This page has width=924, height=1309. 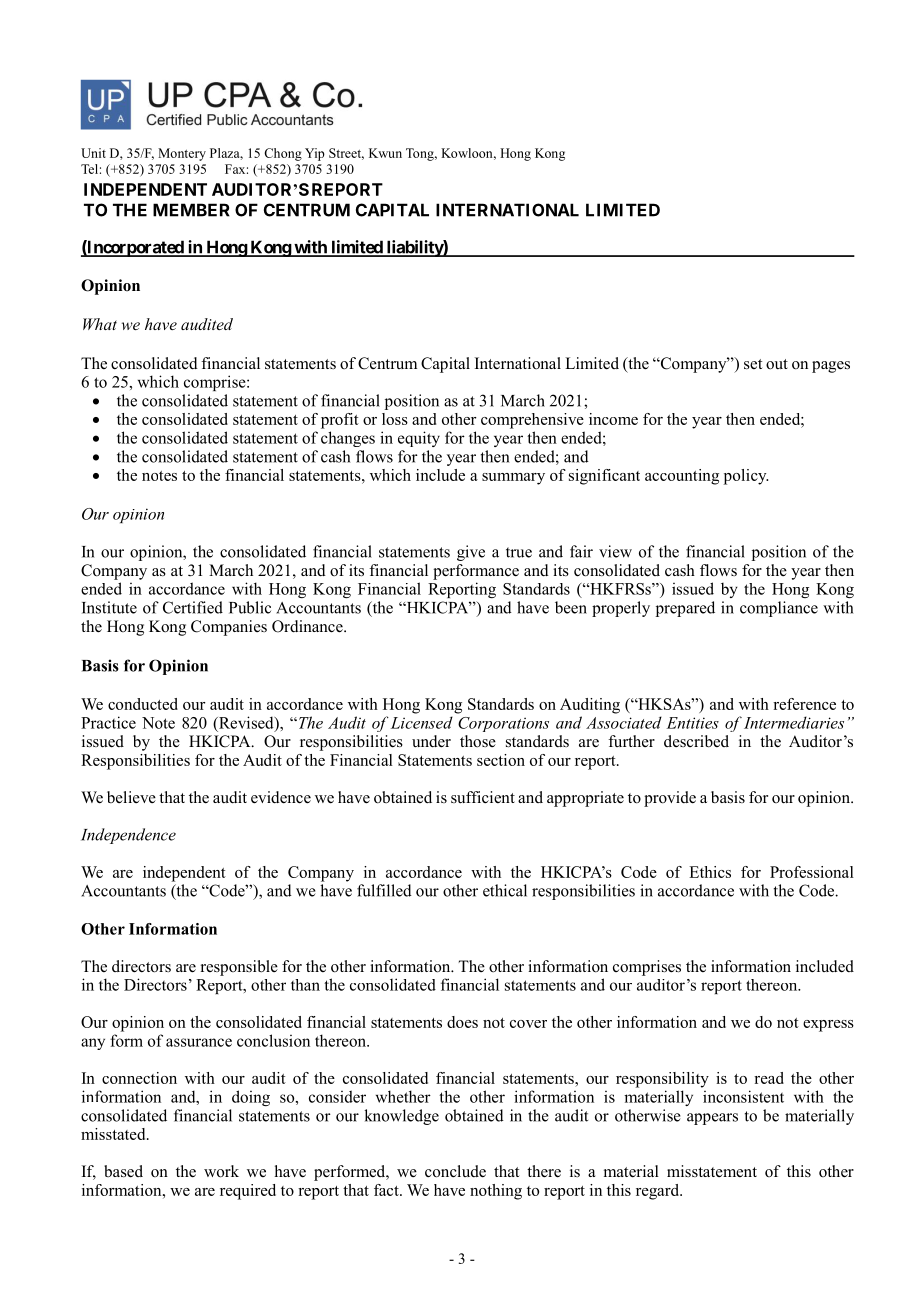 What do you see at coordinates (505, 890) in the page?
I see `ethical` at bounding box center [505, 890].
